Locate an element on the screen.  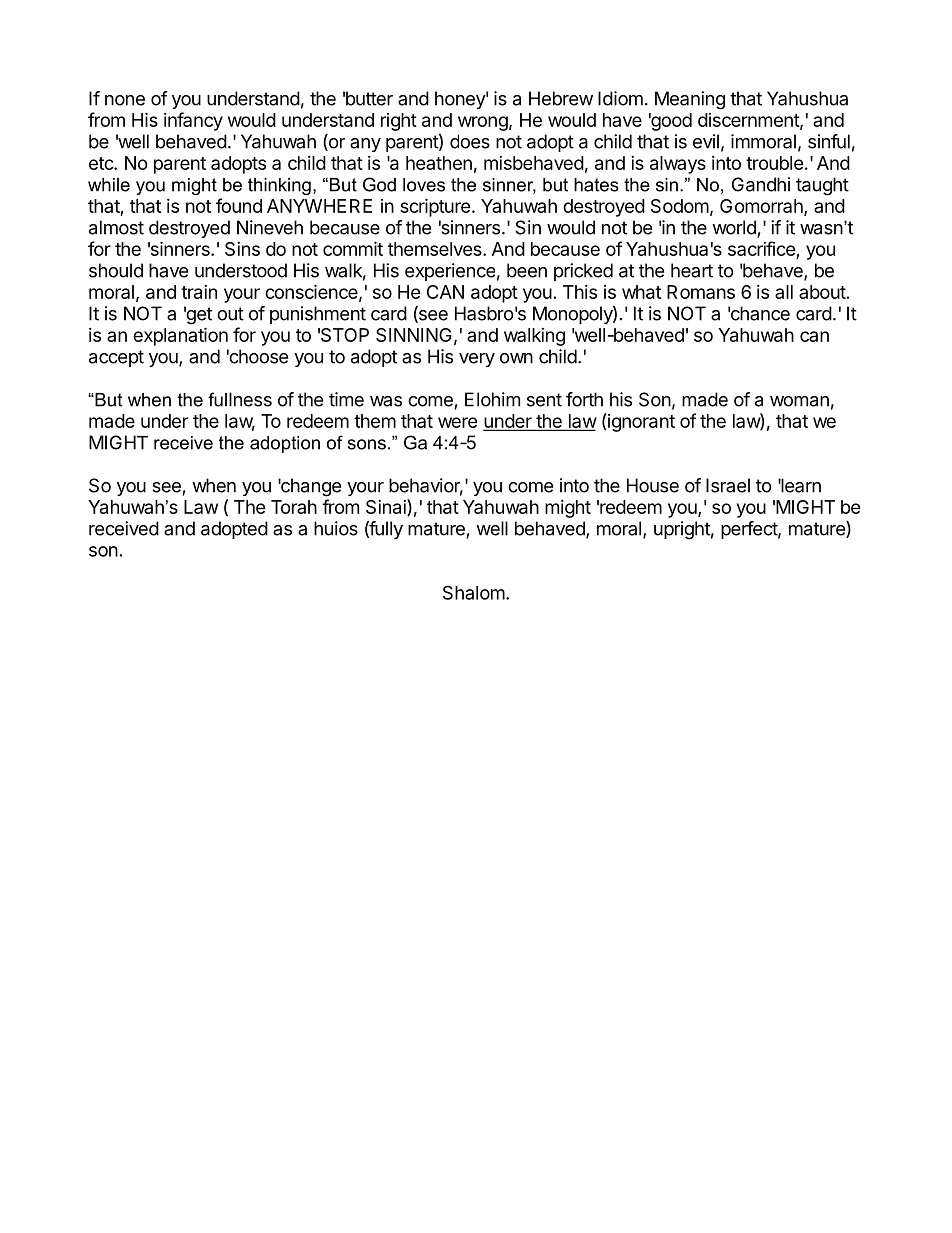
wrong is located at coordinates (483, 123).
